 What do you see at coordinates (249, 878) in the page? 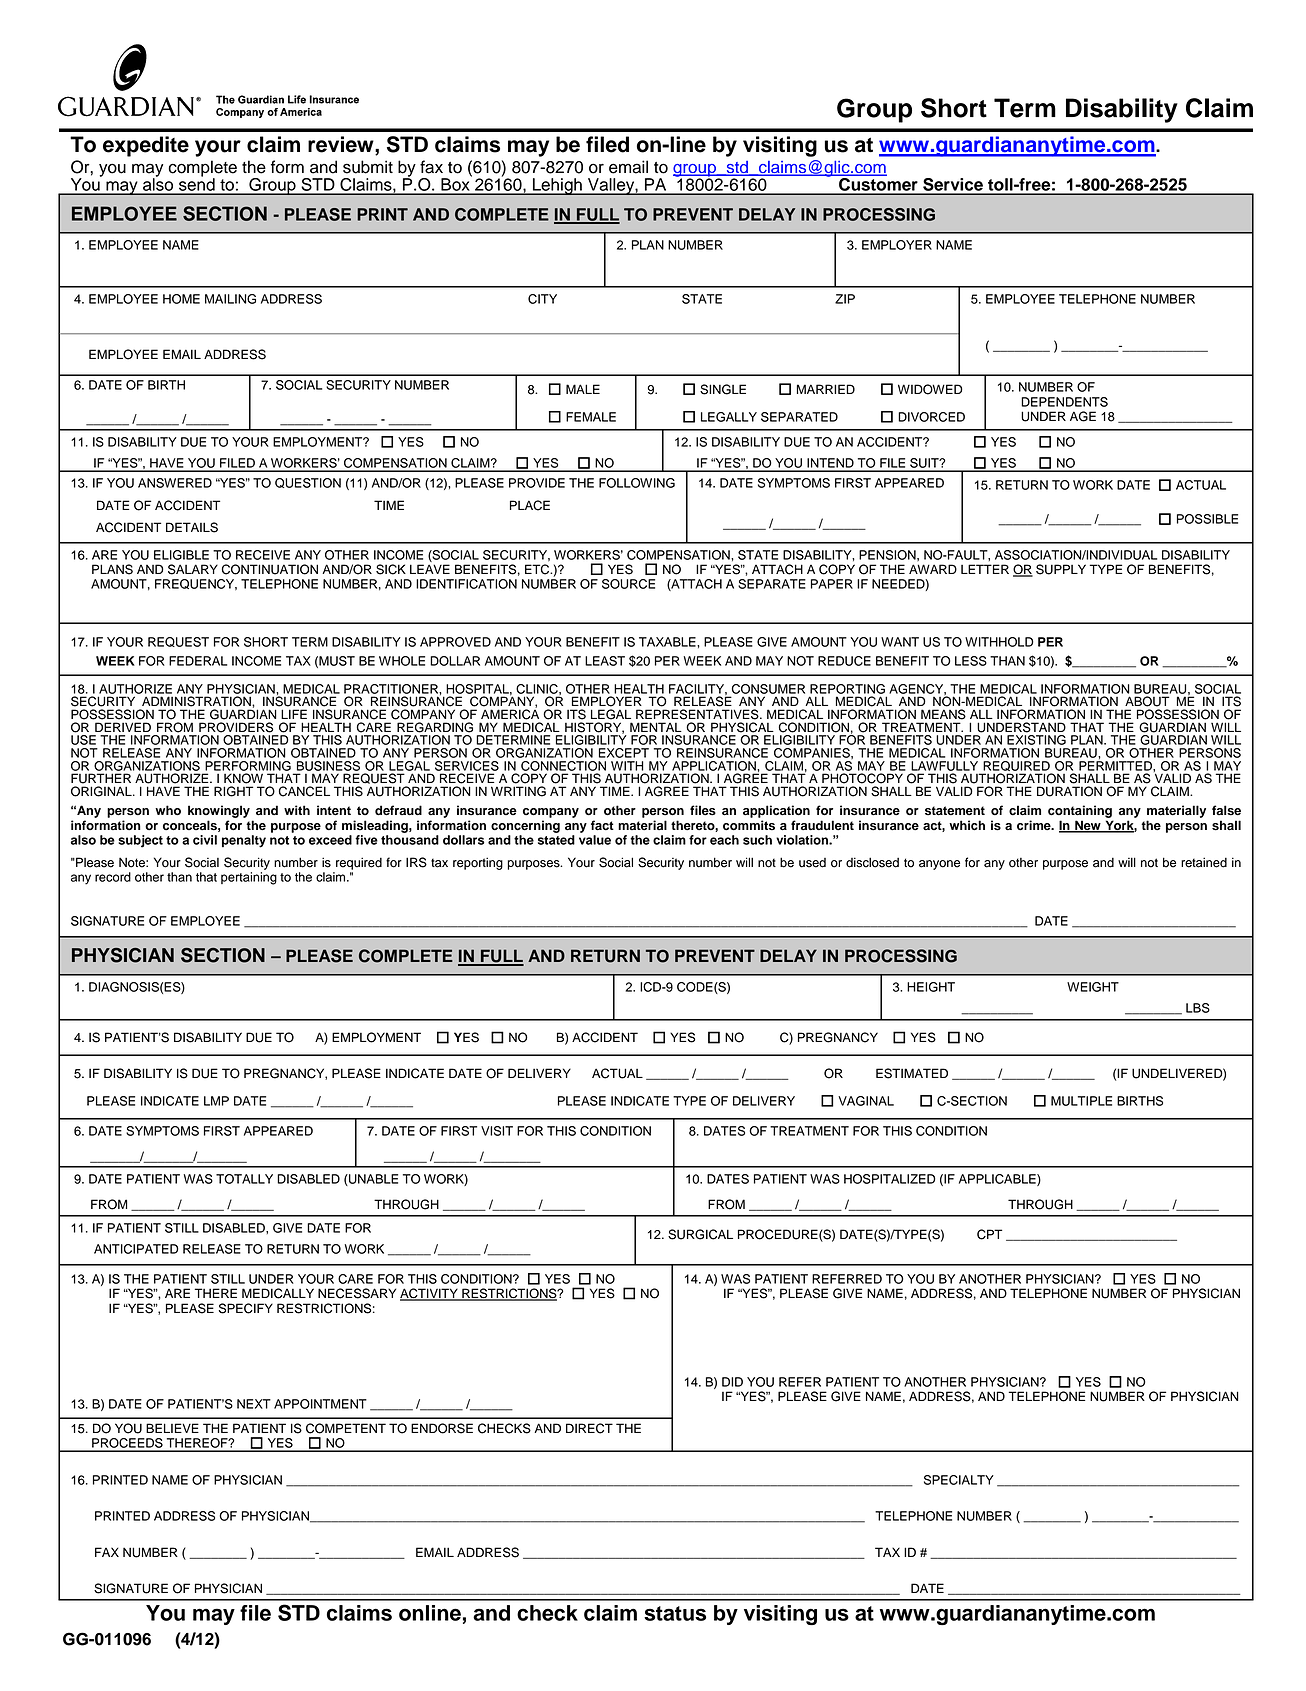
I see `pertaining` at bounding box center [249, 878].
